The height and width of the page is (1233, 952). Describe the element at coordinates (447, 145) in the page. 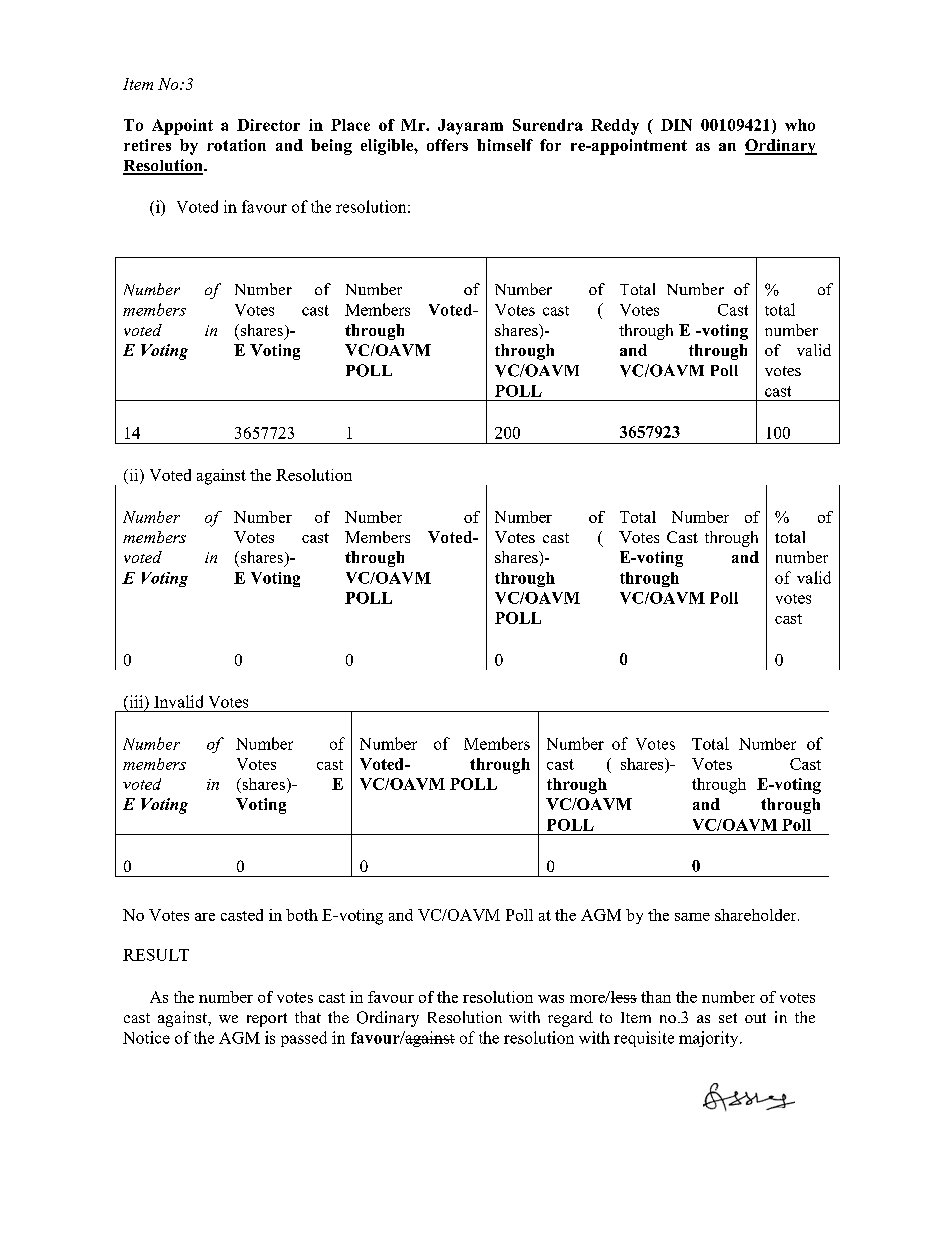

I see `offers` at that location.
